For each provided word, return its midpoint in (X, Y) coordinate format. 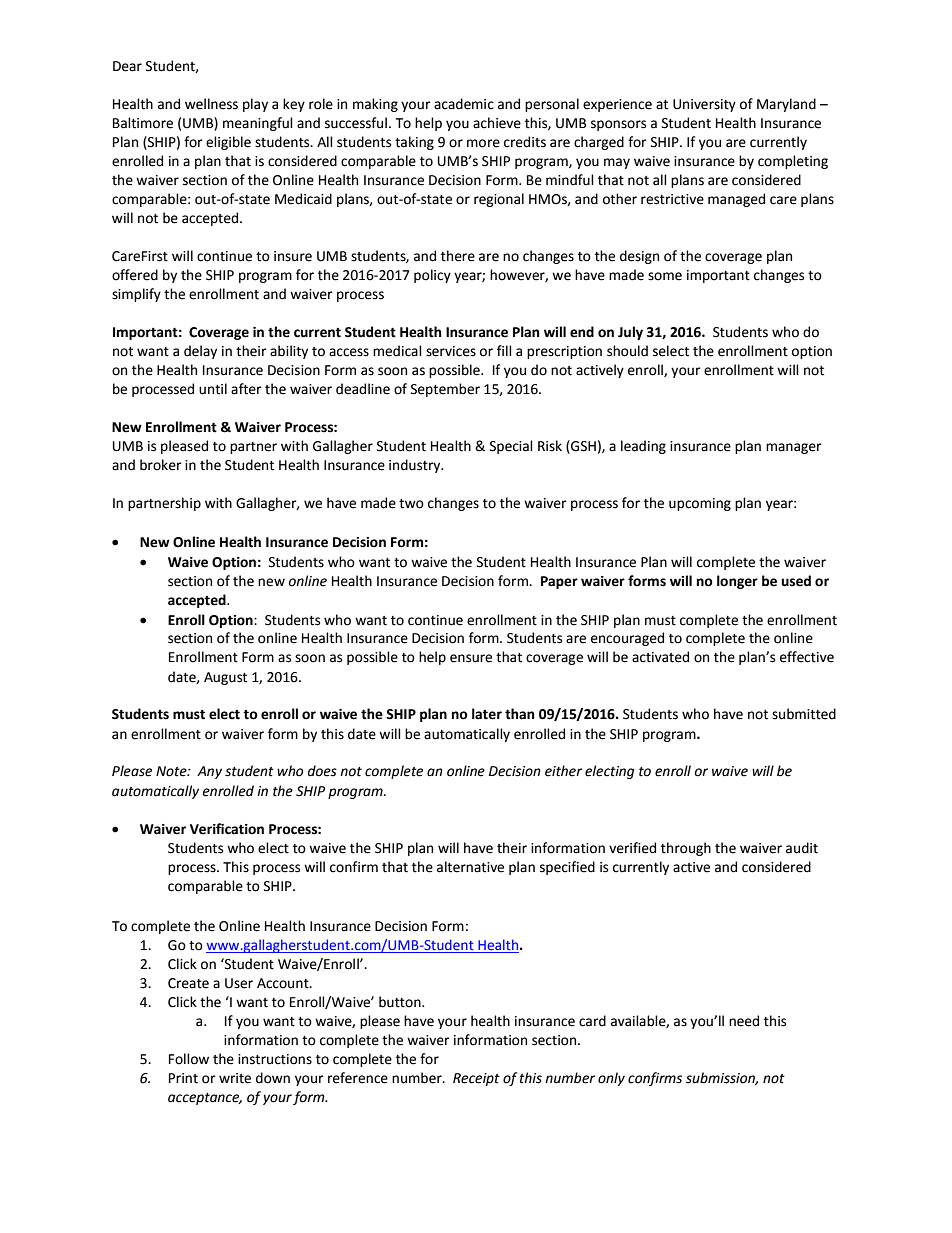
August (225, 678)
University (704, 105)
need (744, 1021)
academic (464, 104)
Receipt (476, 1079)
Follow (189, 1059)
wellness (211, 104)
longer (737, 582)
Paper (559, 582)
